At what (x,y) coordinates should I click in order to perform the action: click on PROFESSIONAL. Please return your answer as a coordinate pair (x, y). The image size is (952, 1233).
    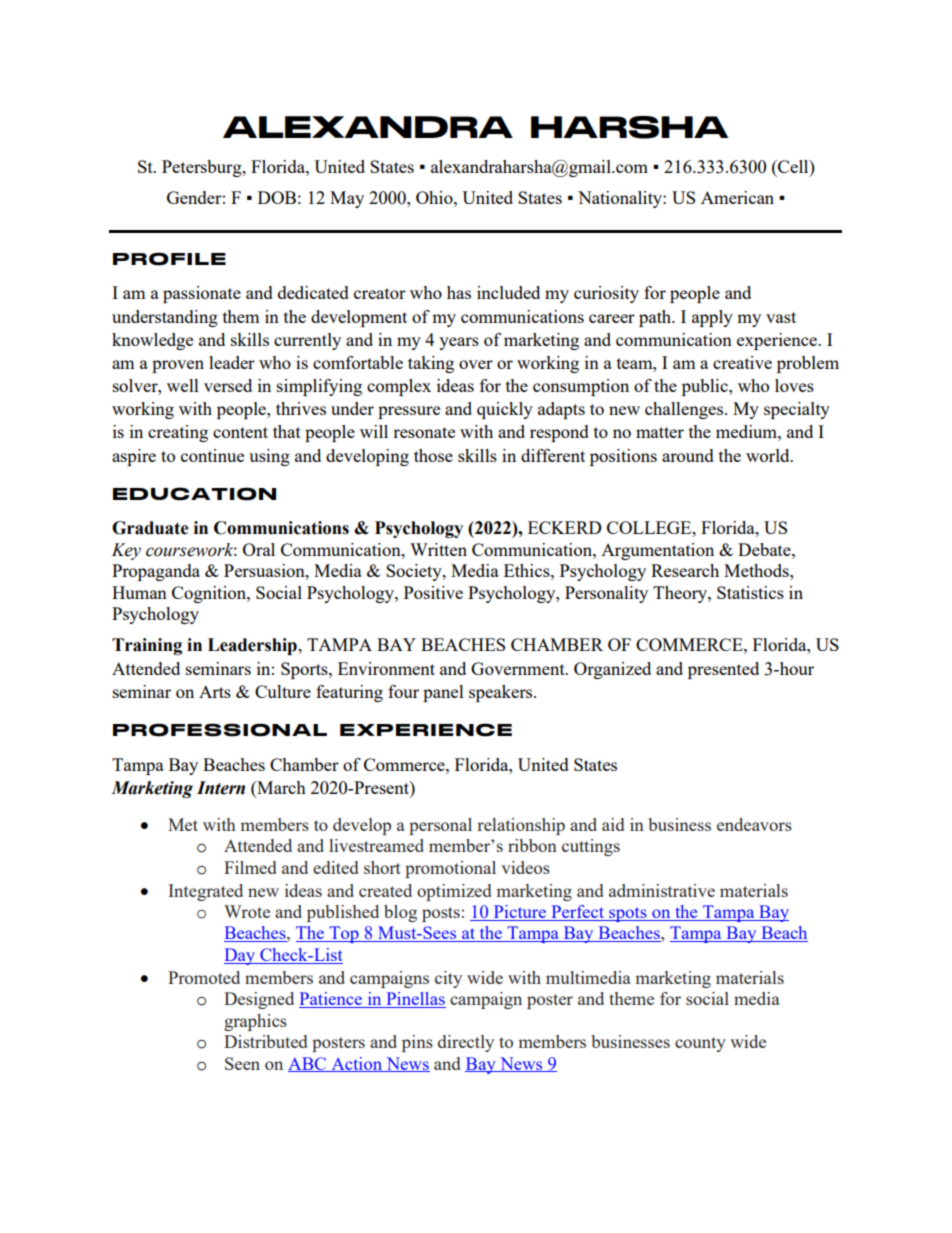
    Looking at the image, I should click on (220, 730).
